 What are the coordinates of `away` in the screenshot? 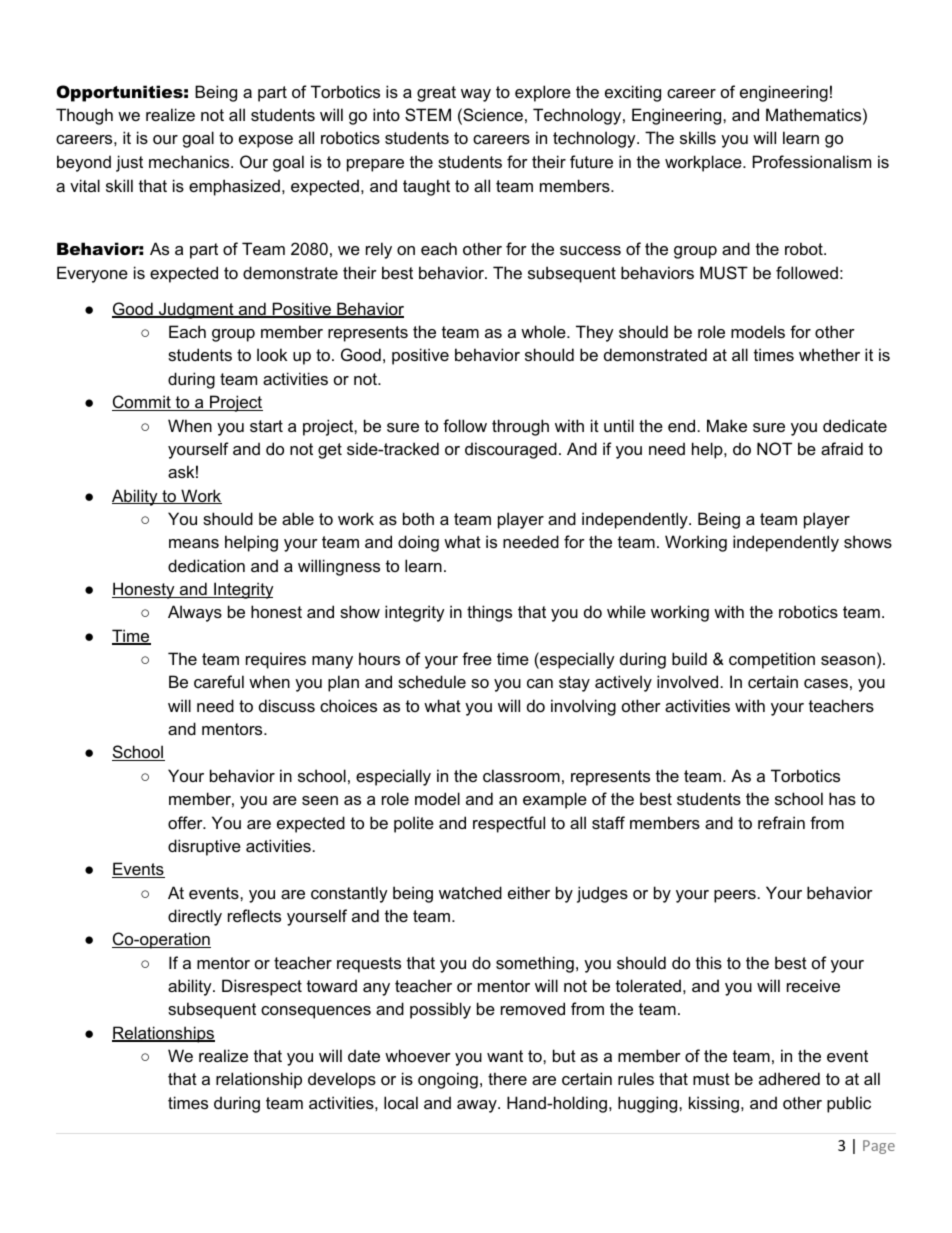 It's located at (478, 1106).
